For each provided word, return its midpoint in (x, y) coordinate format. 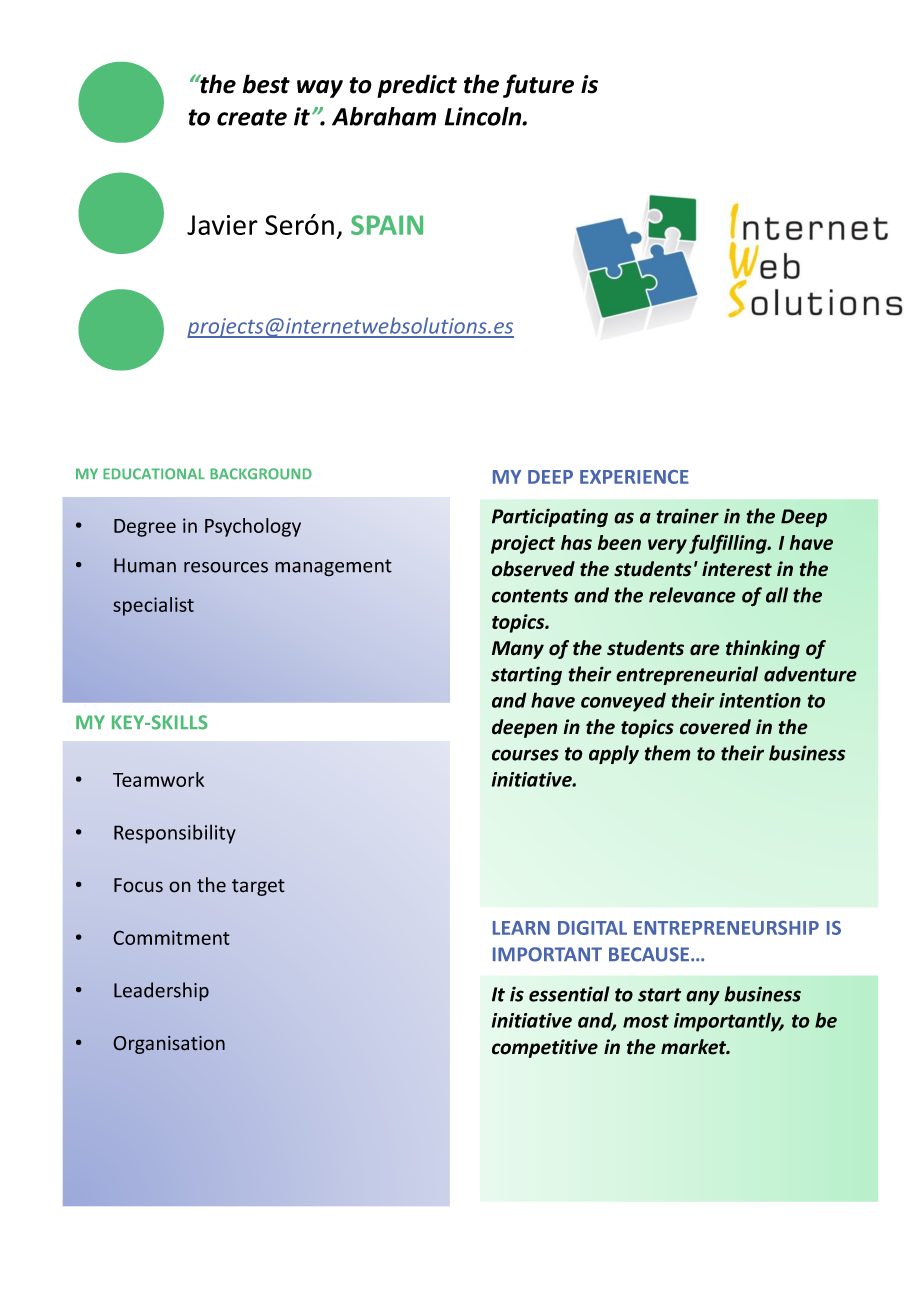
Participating (550, 518)
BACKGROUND (261, 474)
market (695, 1047)
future (538, 86)
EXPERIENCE (634, 477)
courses (525, 755)
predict (417, 86)
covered (715, 727)
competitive (545, 1048)
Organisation (169, 1045)
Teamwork (158, 779)
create (252, 117)
